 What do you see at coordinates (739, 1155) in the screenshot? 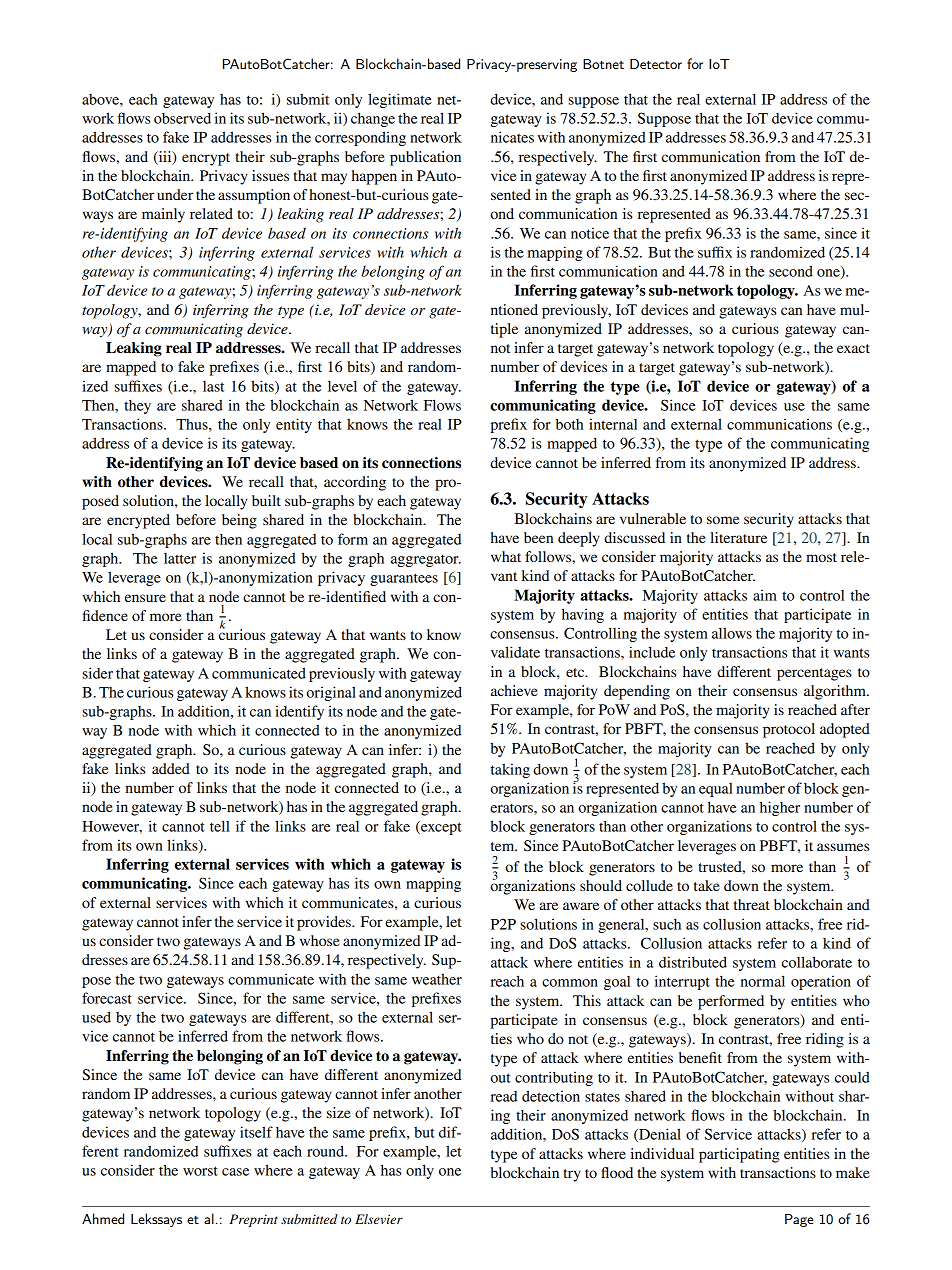
I see `participating` at bounding box center [739, 1155].
